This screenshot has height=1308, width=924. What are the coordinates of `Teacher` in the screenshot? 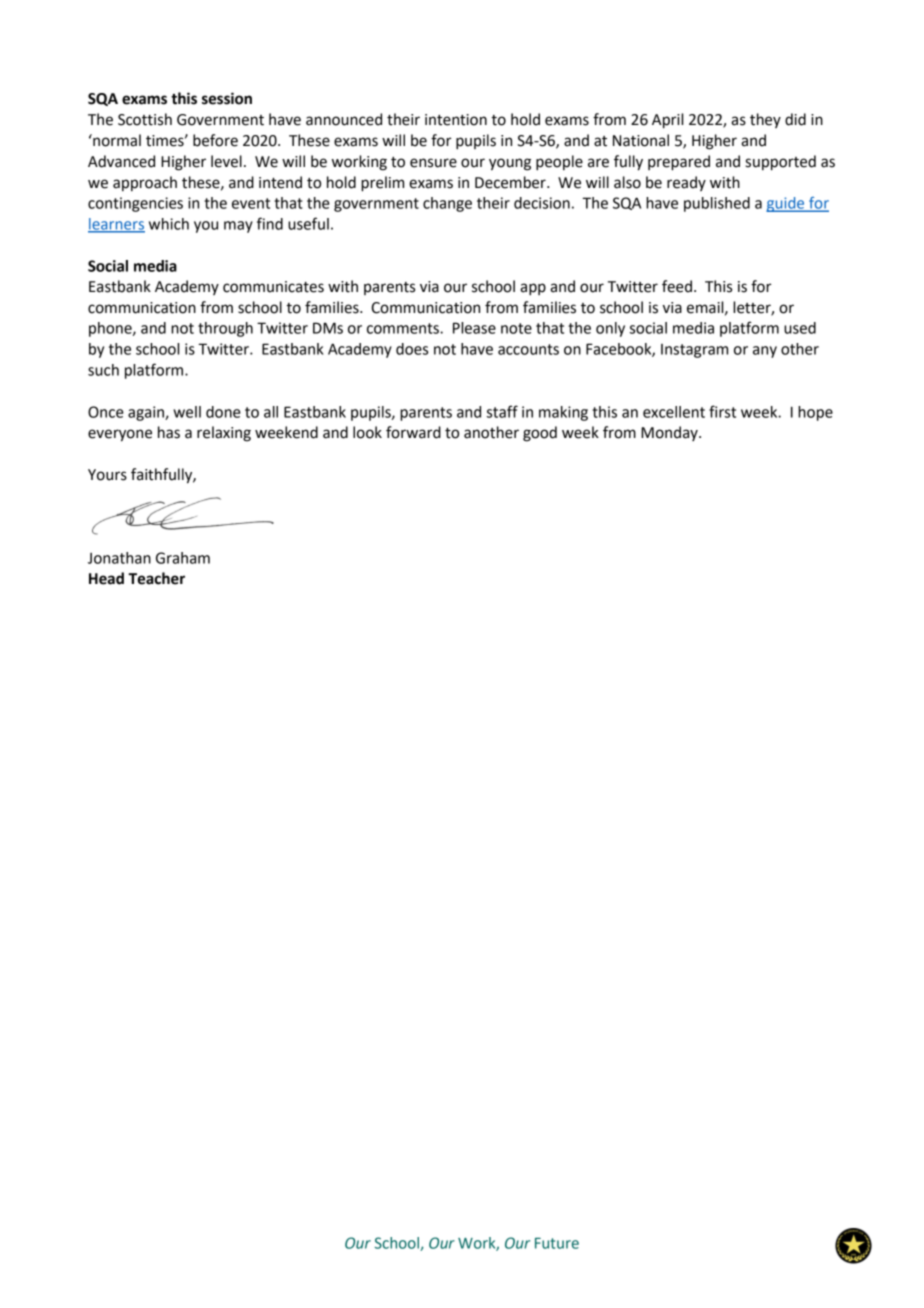 It's located at (156, 578).
